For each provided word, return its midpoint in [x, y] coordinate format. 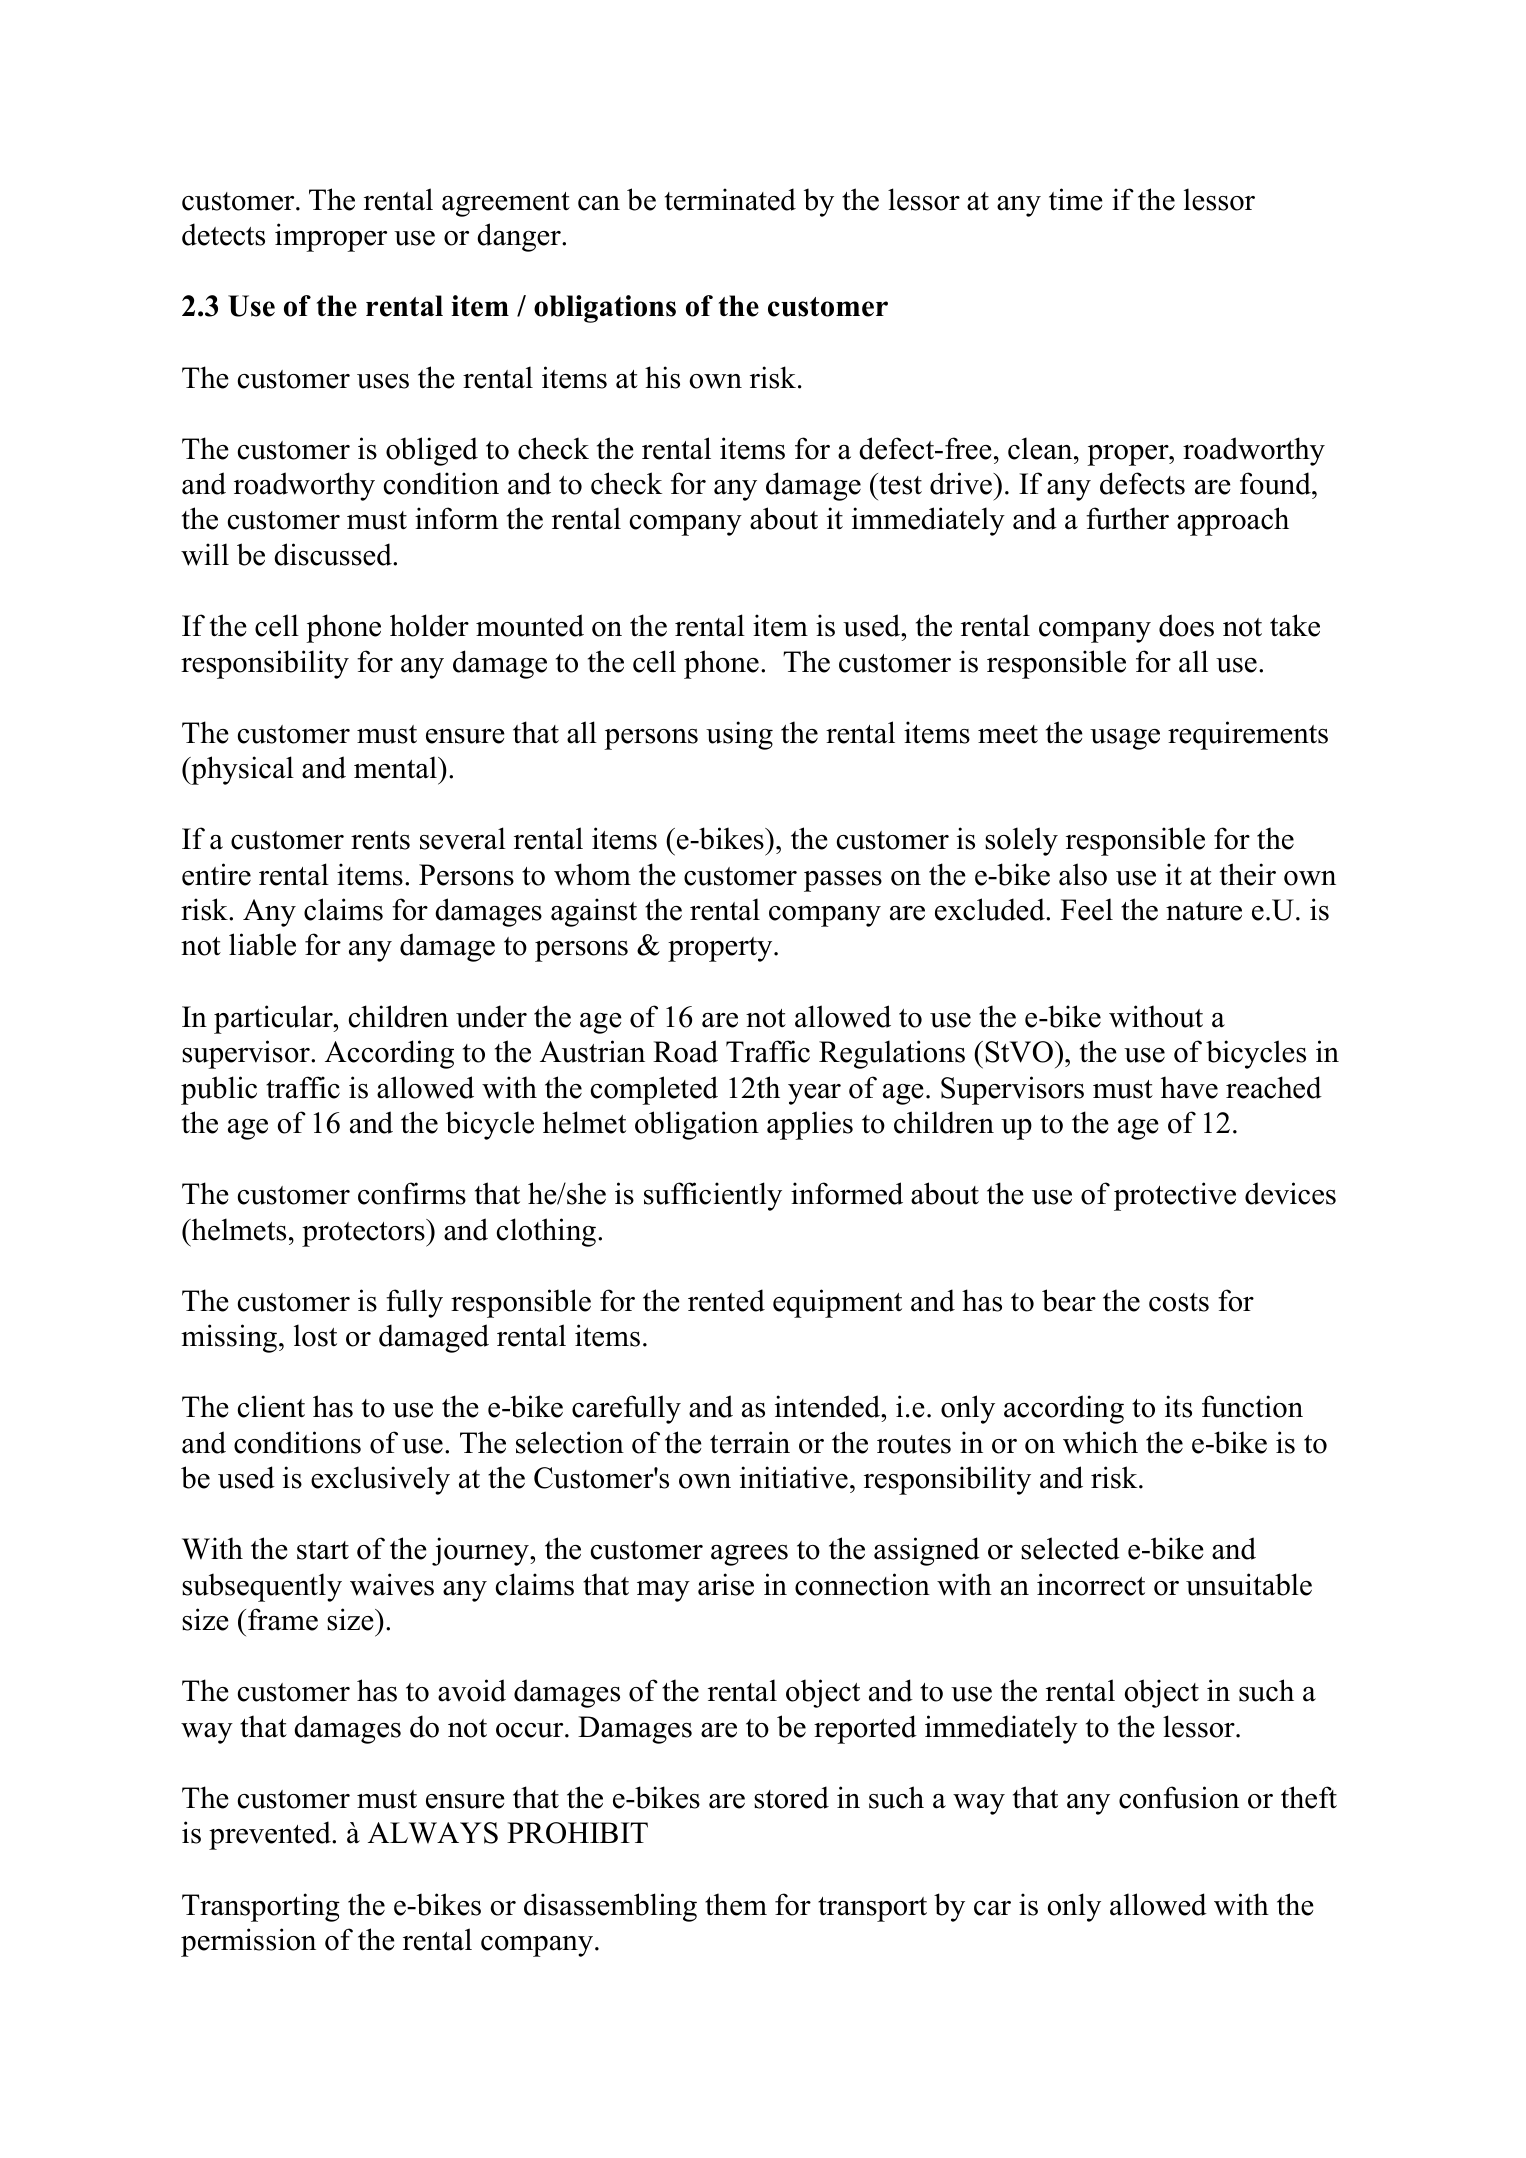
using [739, 735]
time [1076, 199]
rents [380, 840]
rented [726, 1300]
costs [1179, 1302]
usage [1125, 739]
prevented [271, 1835]
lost [315, 1335]
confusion [1179, 1797]
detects [223, 234]
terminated [730, 199]
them [736, 1904]
